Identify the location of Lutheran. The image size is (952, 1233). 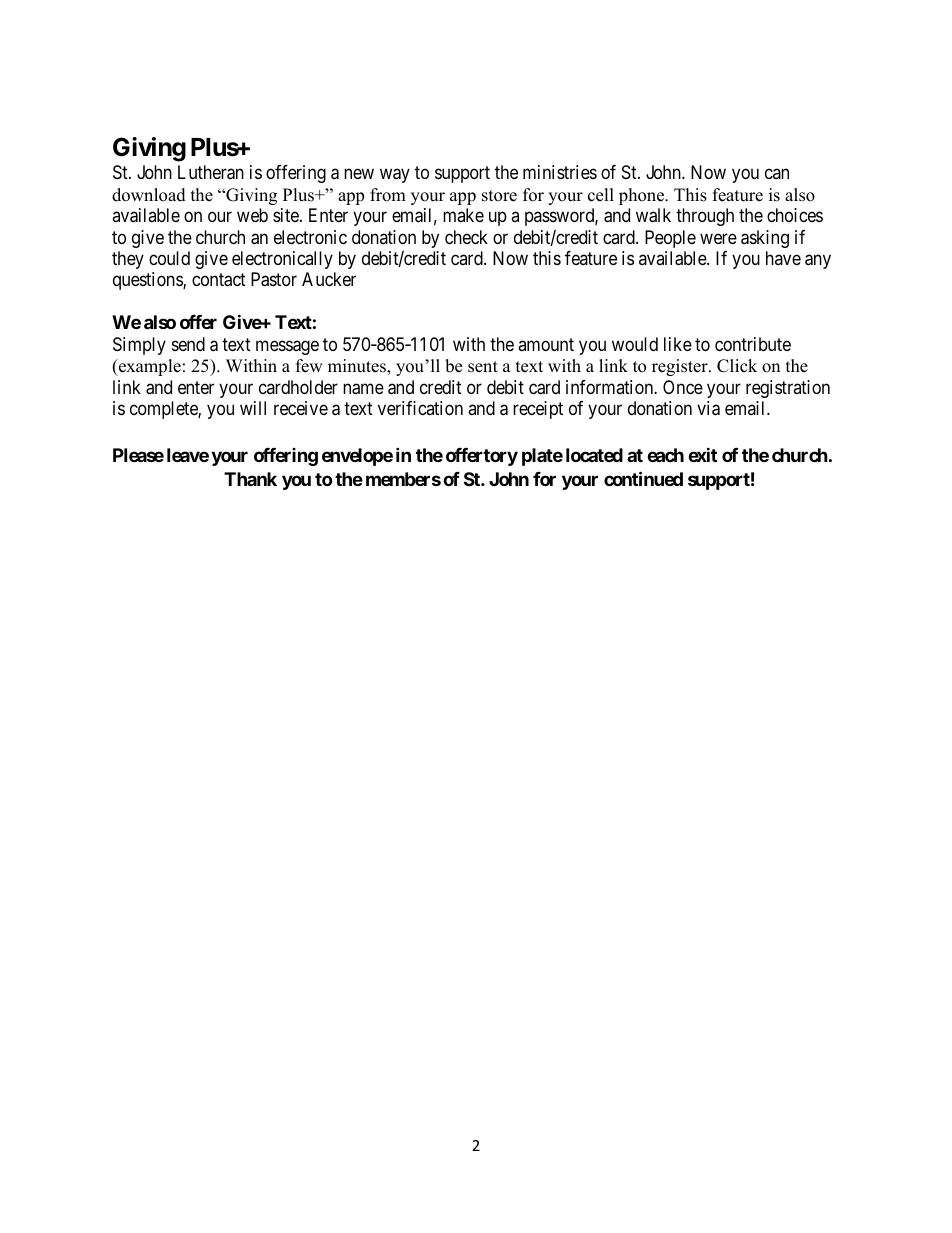
(211, 172).
